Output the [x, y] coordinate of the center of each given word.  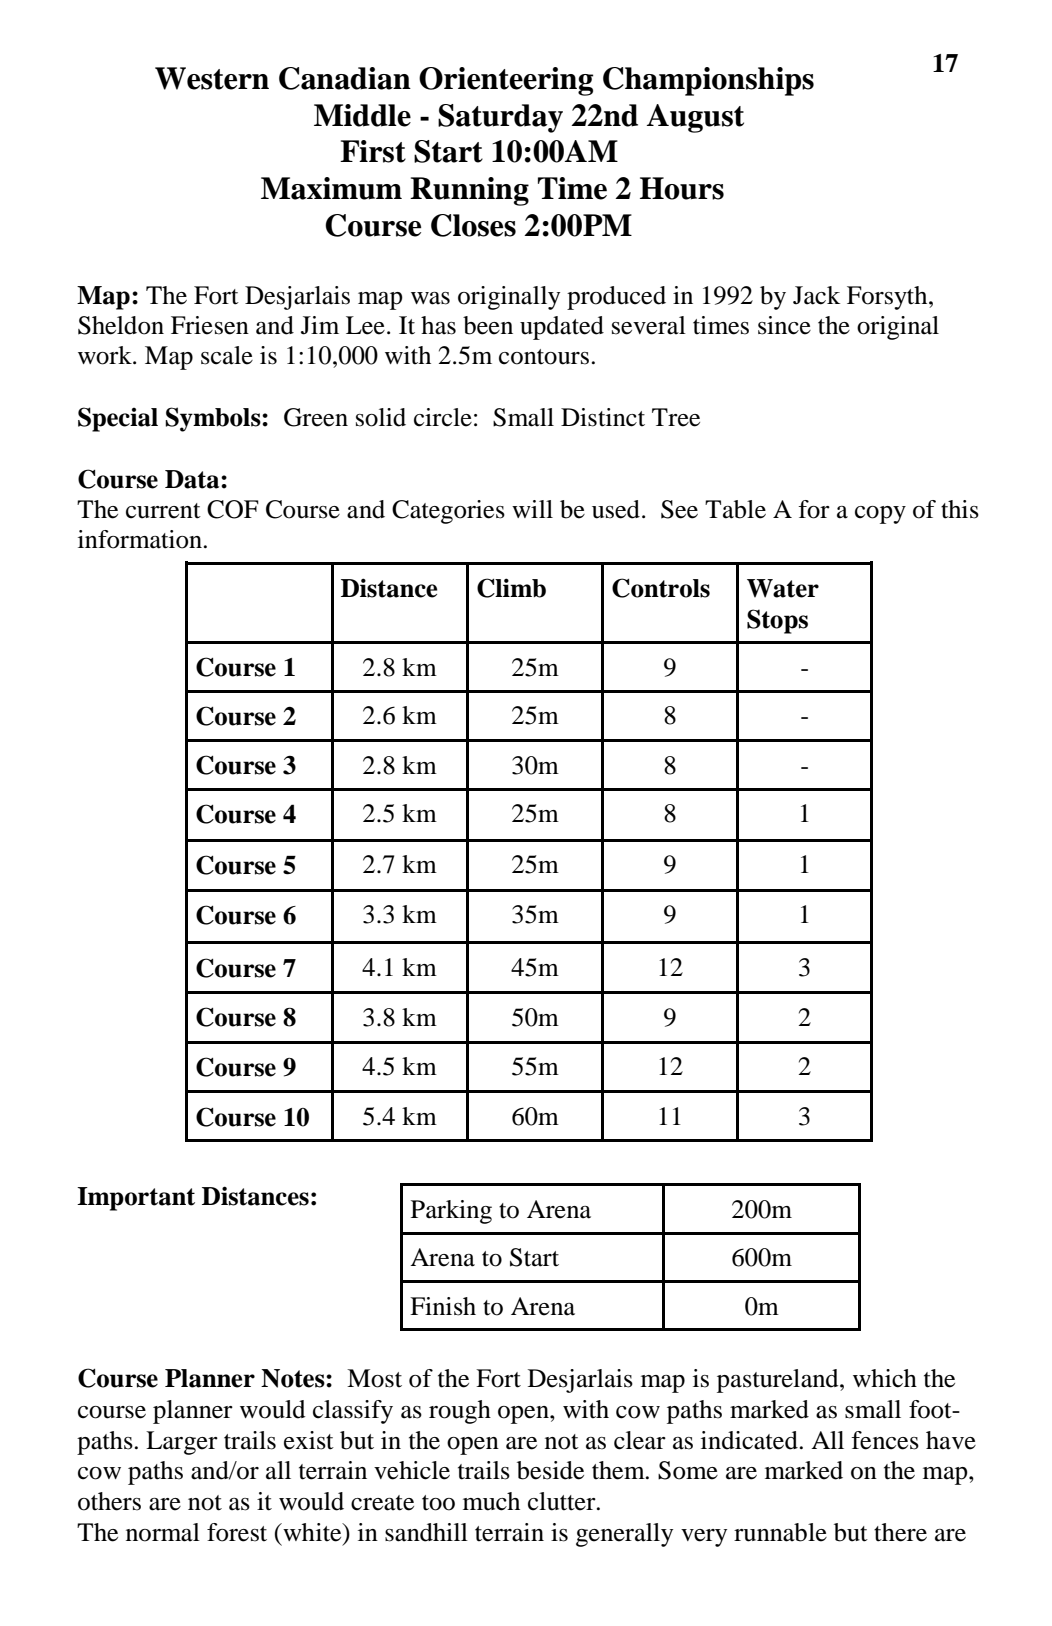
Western [212, 78]
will [532, 509]
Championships [708, 81]
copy [880, 515]
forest [237, 1532]
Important [136, 1199]
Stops [777, 621]
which [885, 1378]
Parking [451, 1212]
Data [193, 479]
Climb [511, 588]
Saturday [500, 118]
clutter [563, 1501]
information [141, 539]
